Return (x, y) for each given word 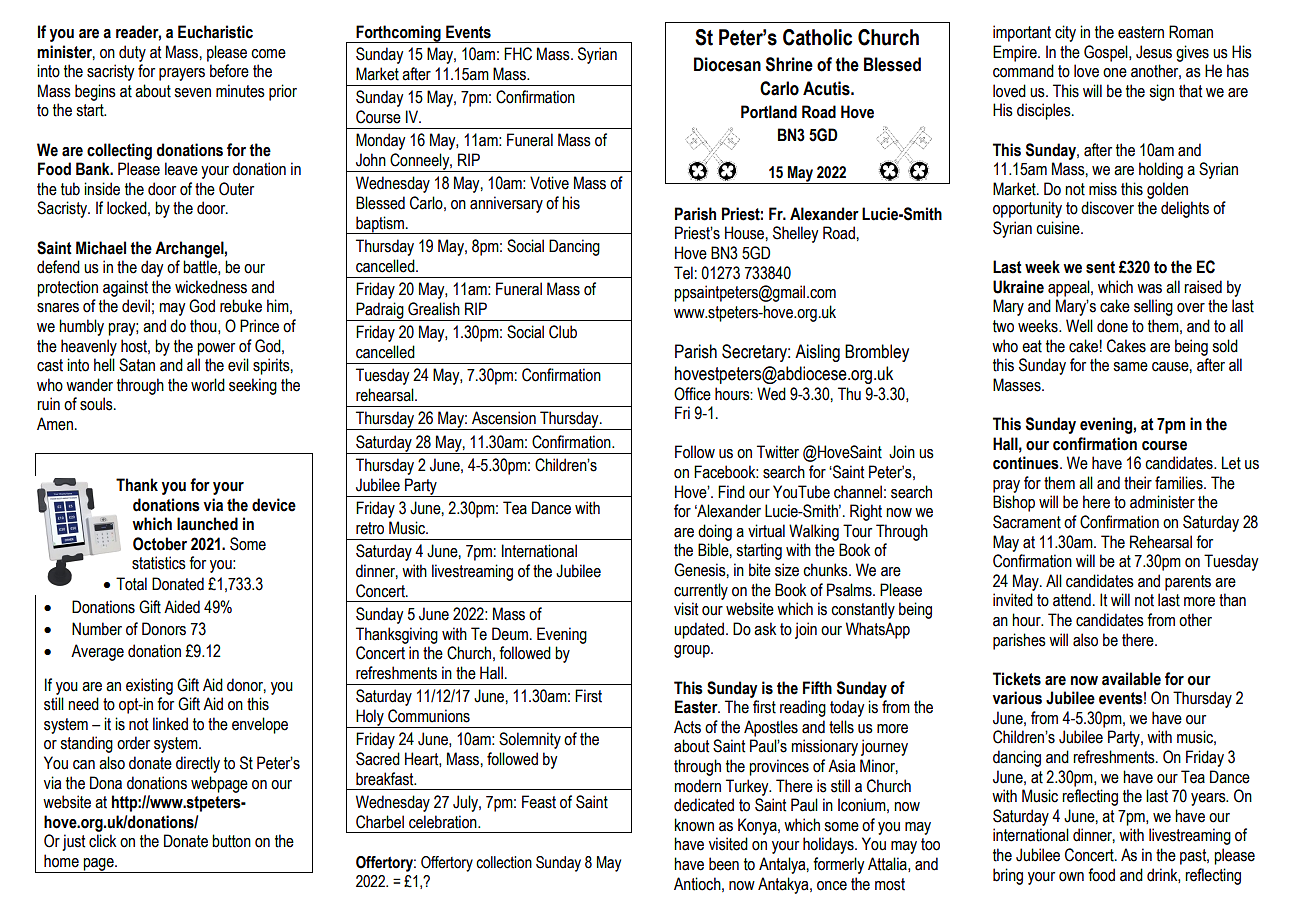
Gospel (1107, 53)
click (102, 841)
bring (1008, 876)
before (229, 71)
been (724, 864)
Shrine (789, 64)
